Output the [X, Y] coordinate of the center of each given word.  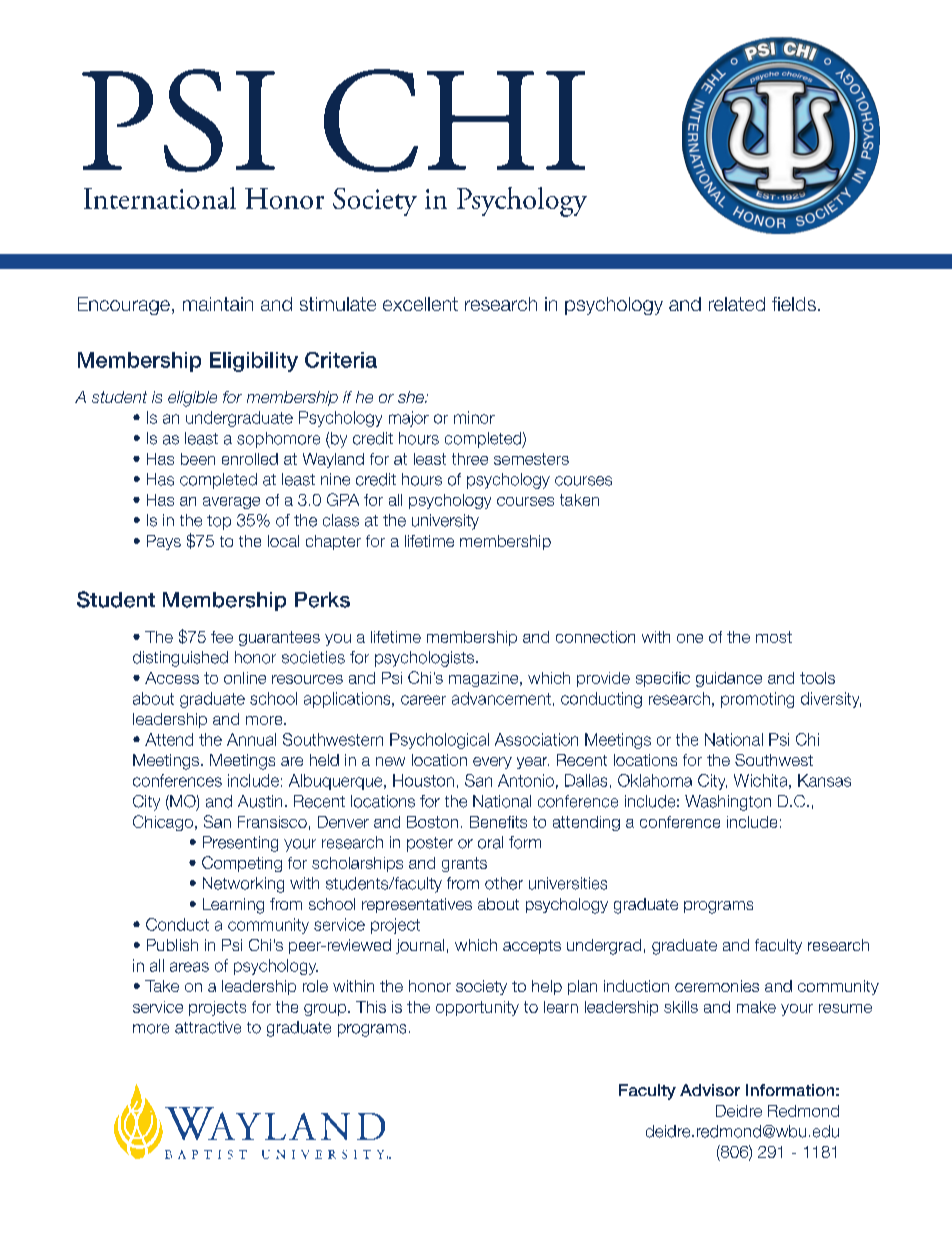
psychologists [424, 659]
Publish [172, 945]
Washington [728, 803]
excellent [420, 304]
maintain [218, 304]
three [470, 459]
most [774, 637]
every [492, 763]
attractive [208, 1027]
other [504, 883]
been [198, 459]
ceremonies [717, 986]
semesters [531, 459]
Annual [251, 739]
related [737, 304]
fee [222, 637]
